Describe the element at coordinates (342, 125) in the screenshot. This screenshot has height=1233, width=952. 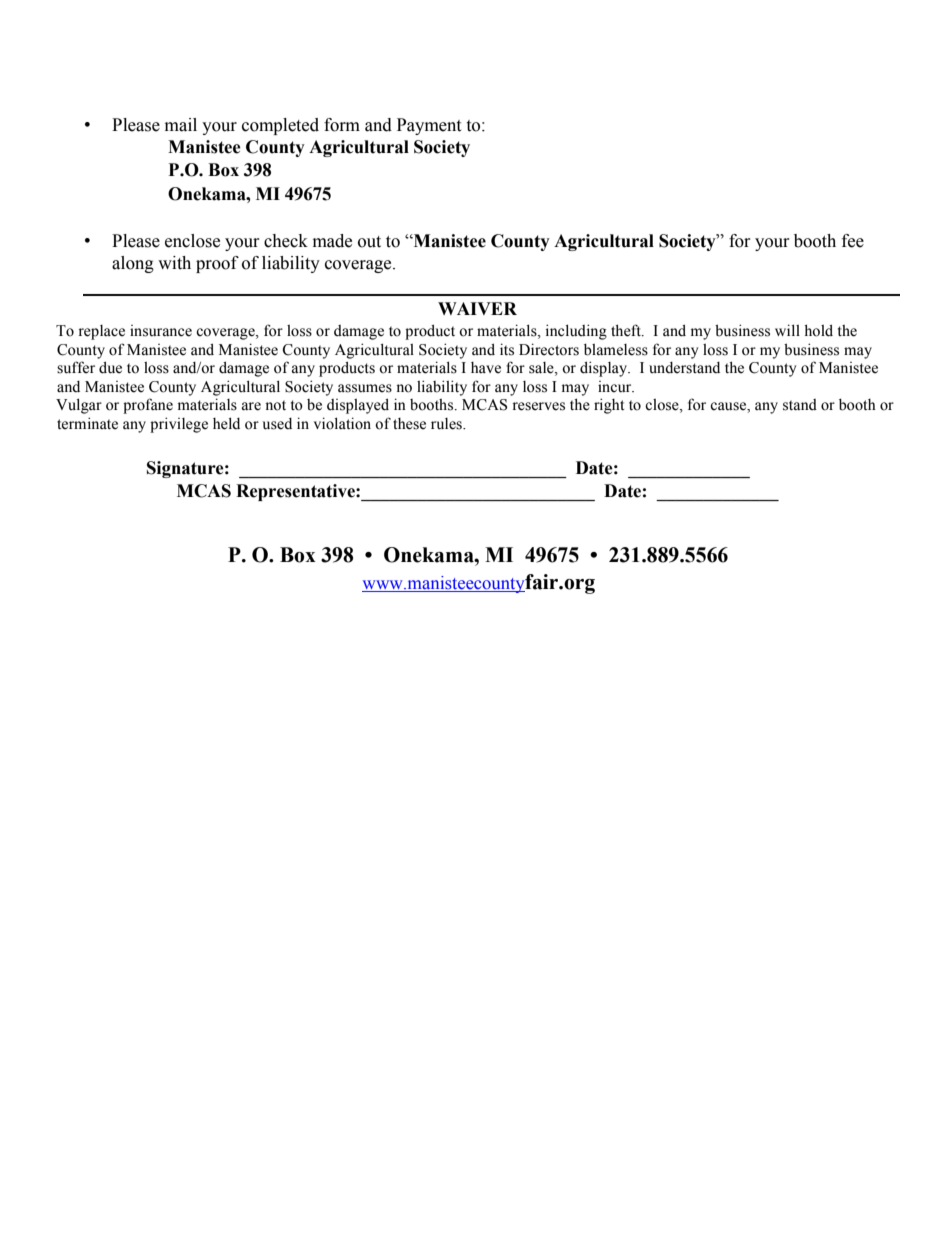
I see `form` at that location.
